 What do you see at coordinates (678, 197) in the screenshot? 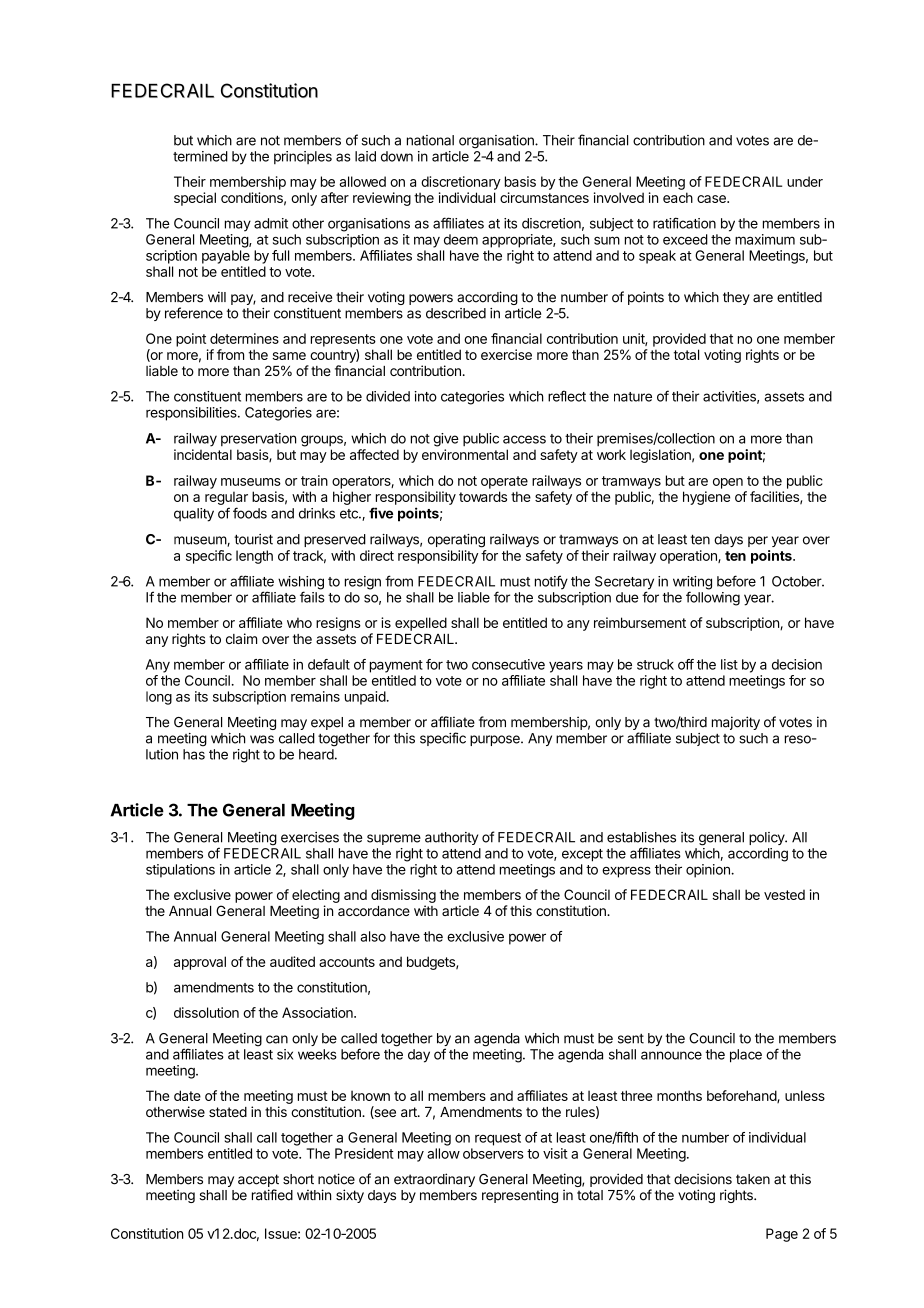
I see `each` at bounding box center [678, 197].
